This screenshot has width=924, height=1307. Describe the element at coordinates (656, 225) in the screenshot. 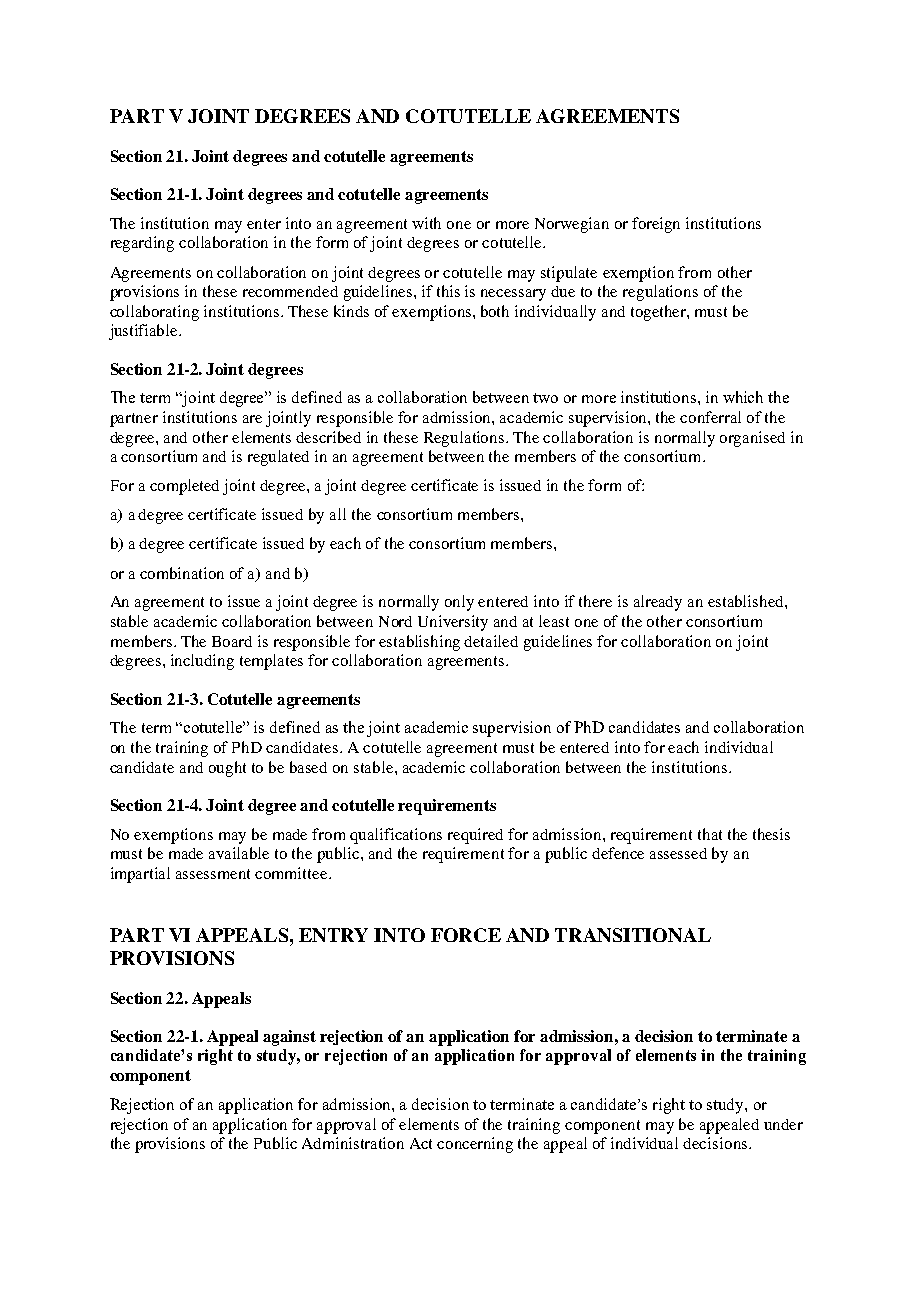

I see `foreign` at that location.
